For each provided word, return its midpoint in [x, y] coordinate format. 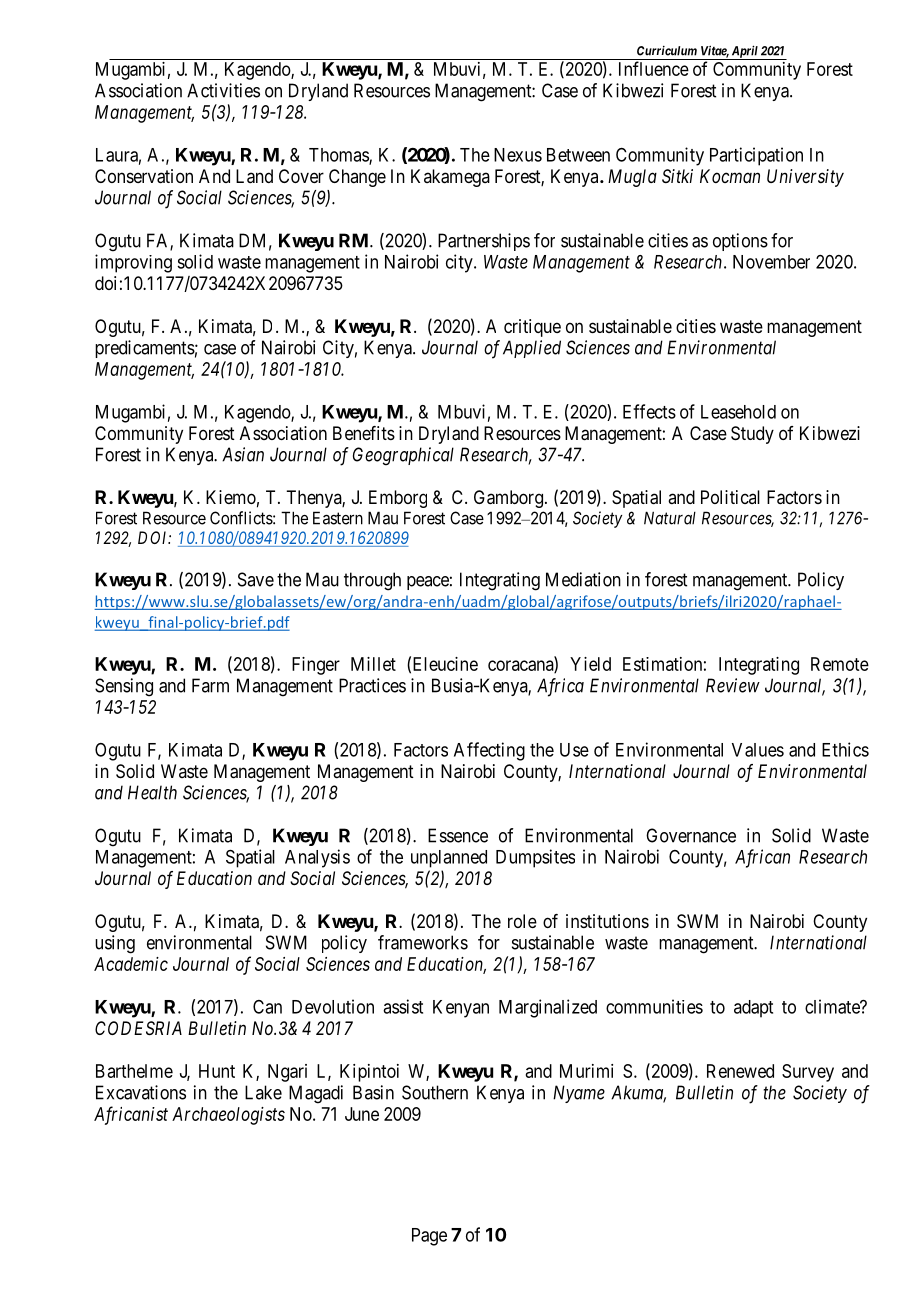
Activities [223, 90]
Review [733, 685]
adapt [753, 1009]
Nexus [518, 155]
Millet [373, 664]
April [744, 52]
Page [429, 1237]
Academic [131, 964]
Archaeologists [228, 1116]
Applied [532, 349]
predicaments [145, 349]
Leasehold [738, 412]
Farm [210, 685]
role [522, 921]
